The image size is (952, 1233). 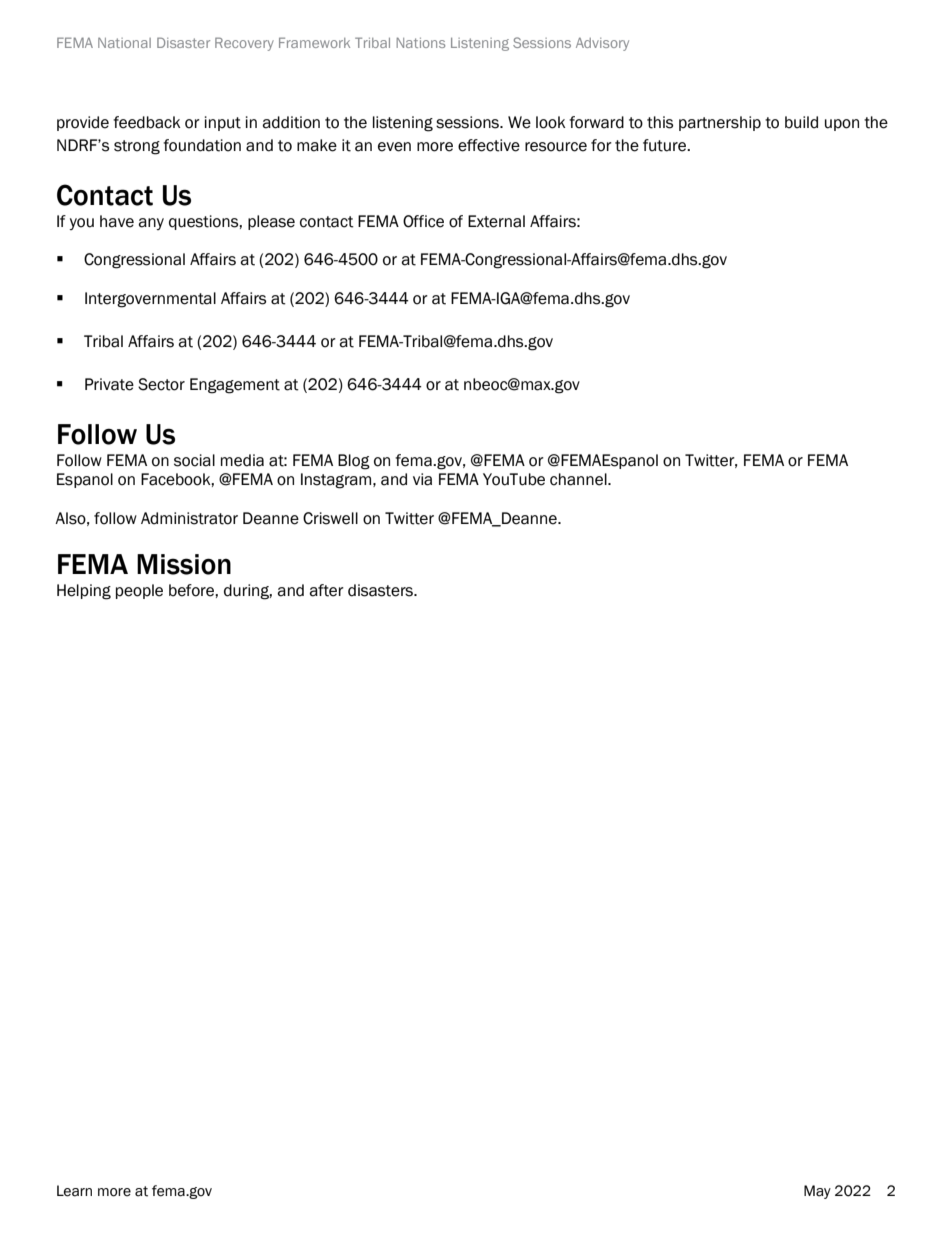 What do you see at coordinates (326, 590) in the document?
I see `after` at bounding box center [326, 590].
